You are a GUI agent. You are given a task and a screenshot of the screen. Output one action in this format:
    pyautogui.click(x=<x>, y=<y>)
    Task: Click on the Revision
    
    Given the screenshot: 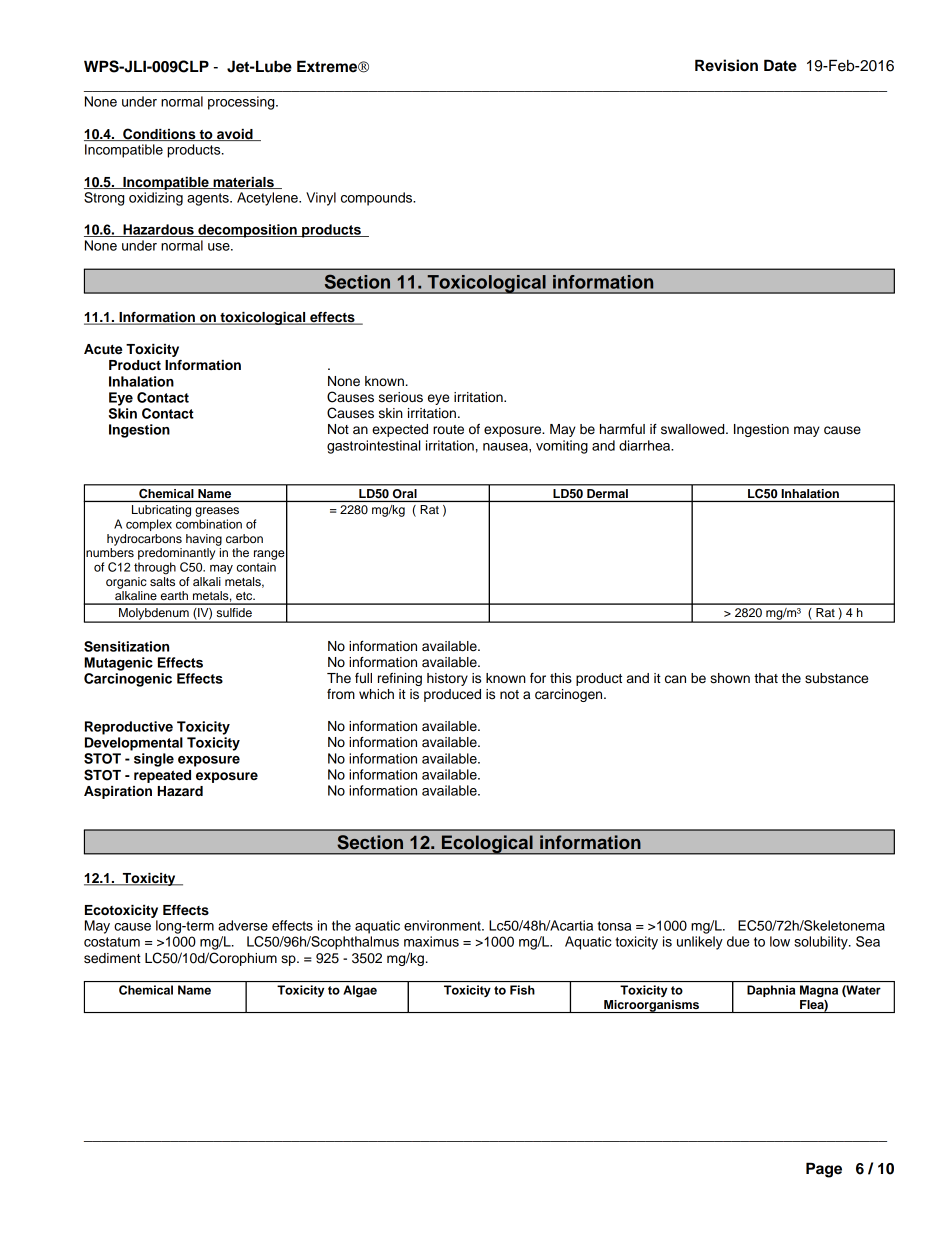 What is the action you would take?
    pyautogui.click(x=726, y=65)
